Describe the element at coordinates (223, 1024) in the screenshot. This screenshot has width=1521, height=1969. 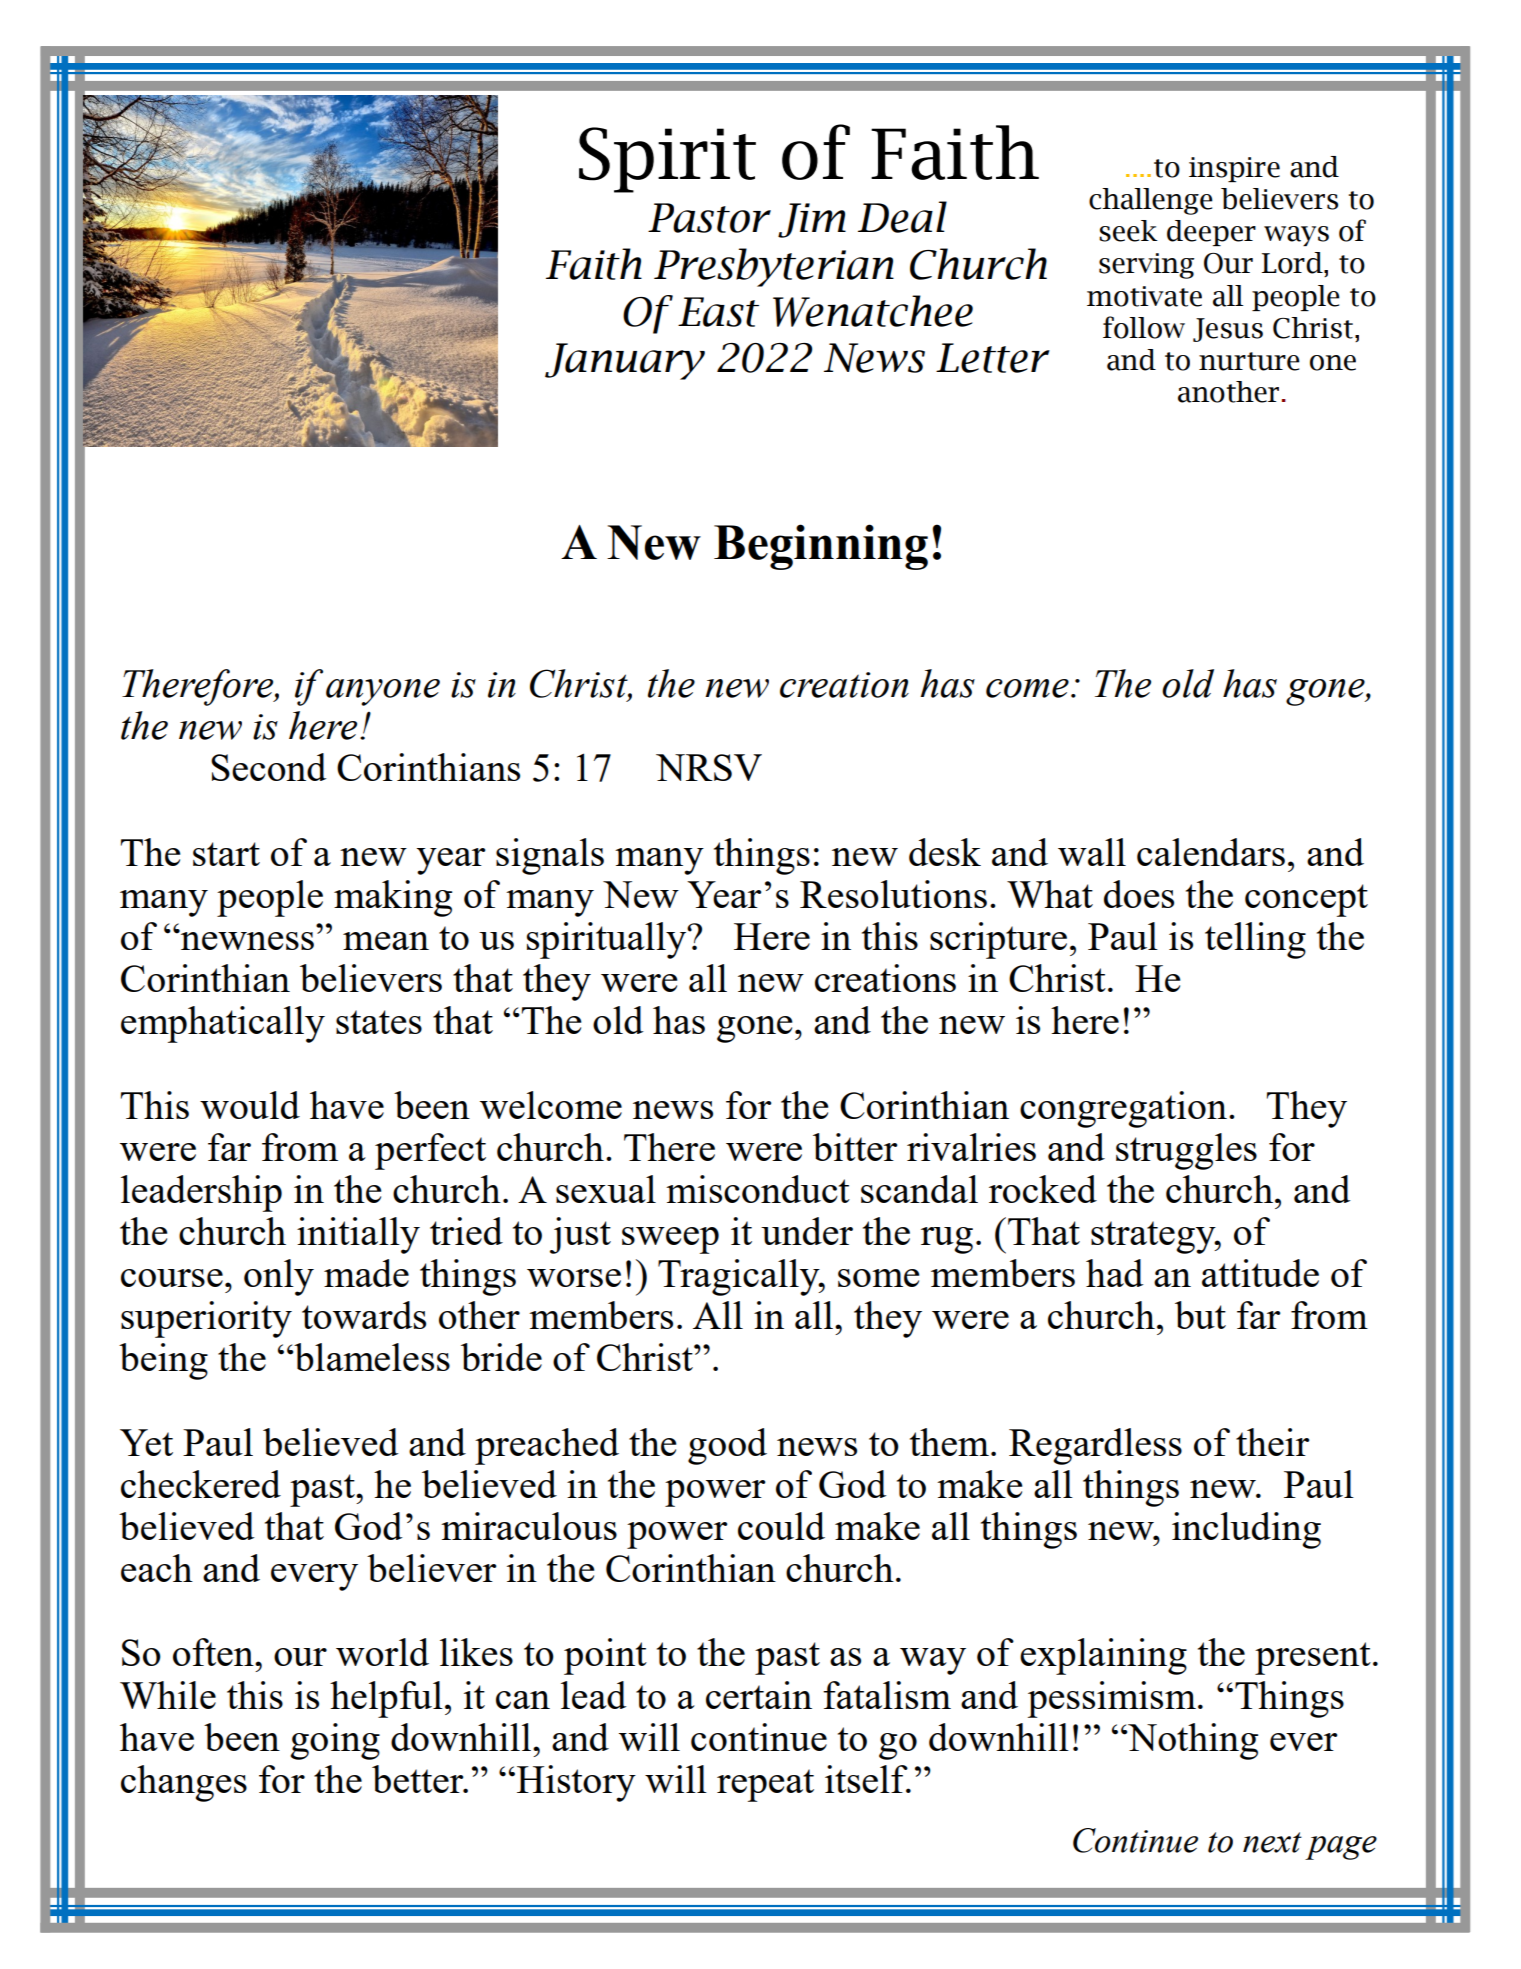
I see `emphatically` at that location.
